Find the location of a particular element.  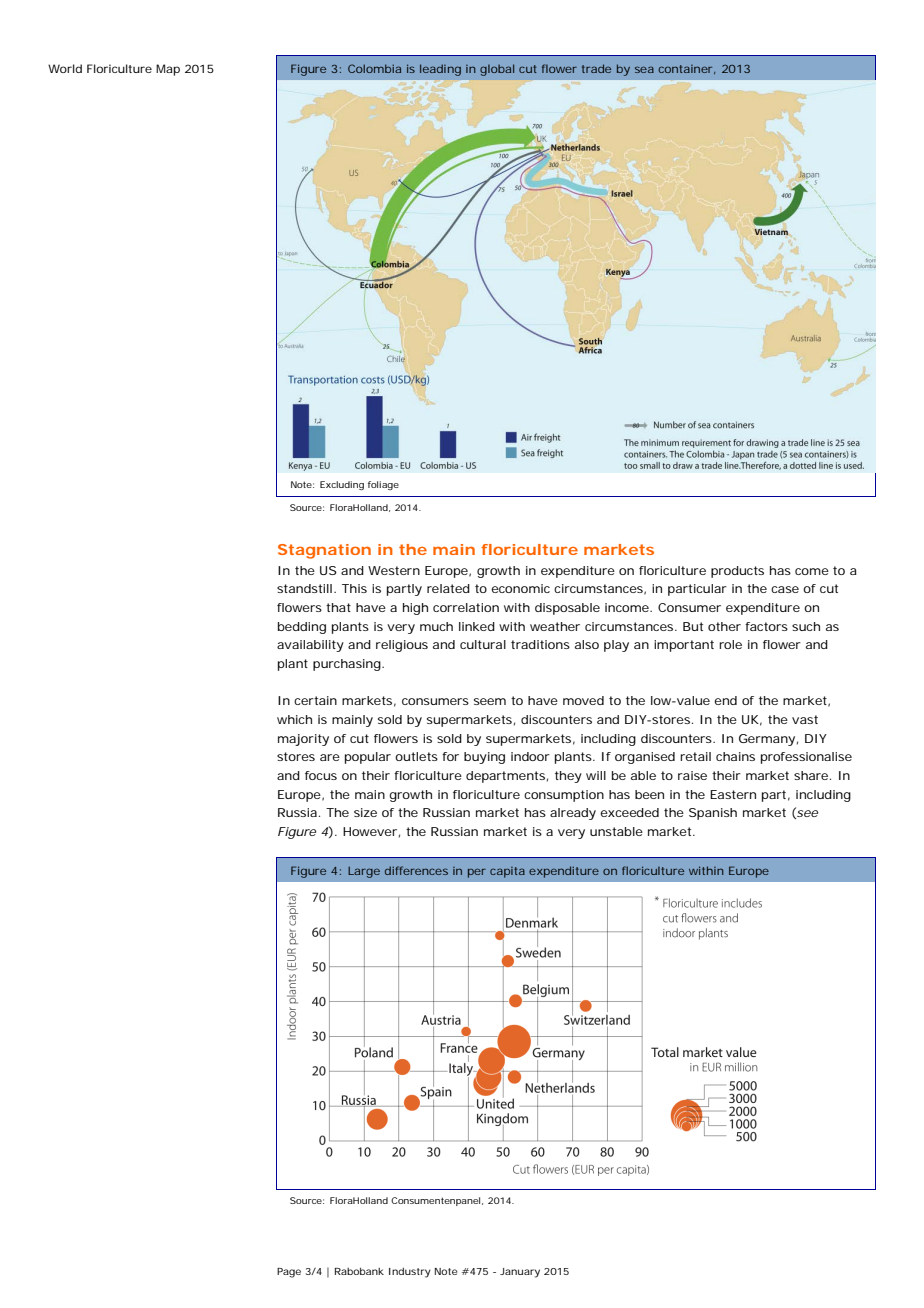

religious is located at coordinates (402, 646).
